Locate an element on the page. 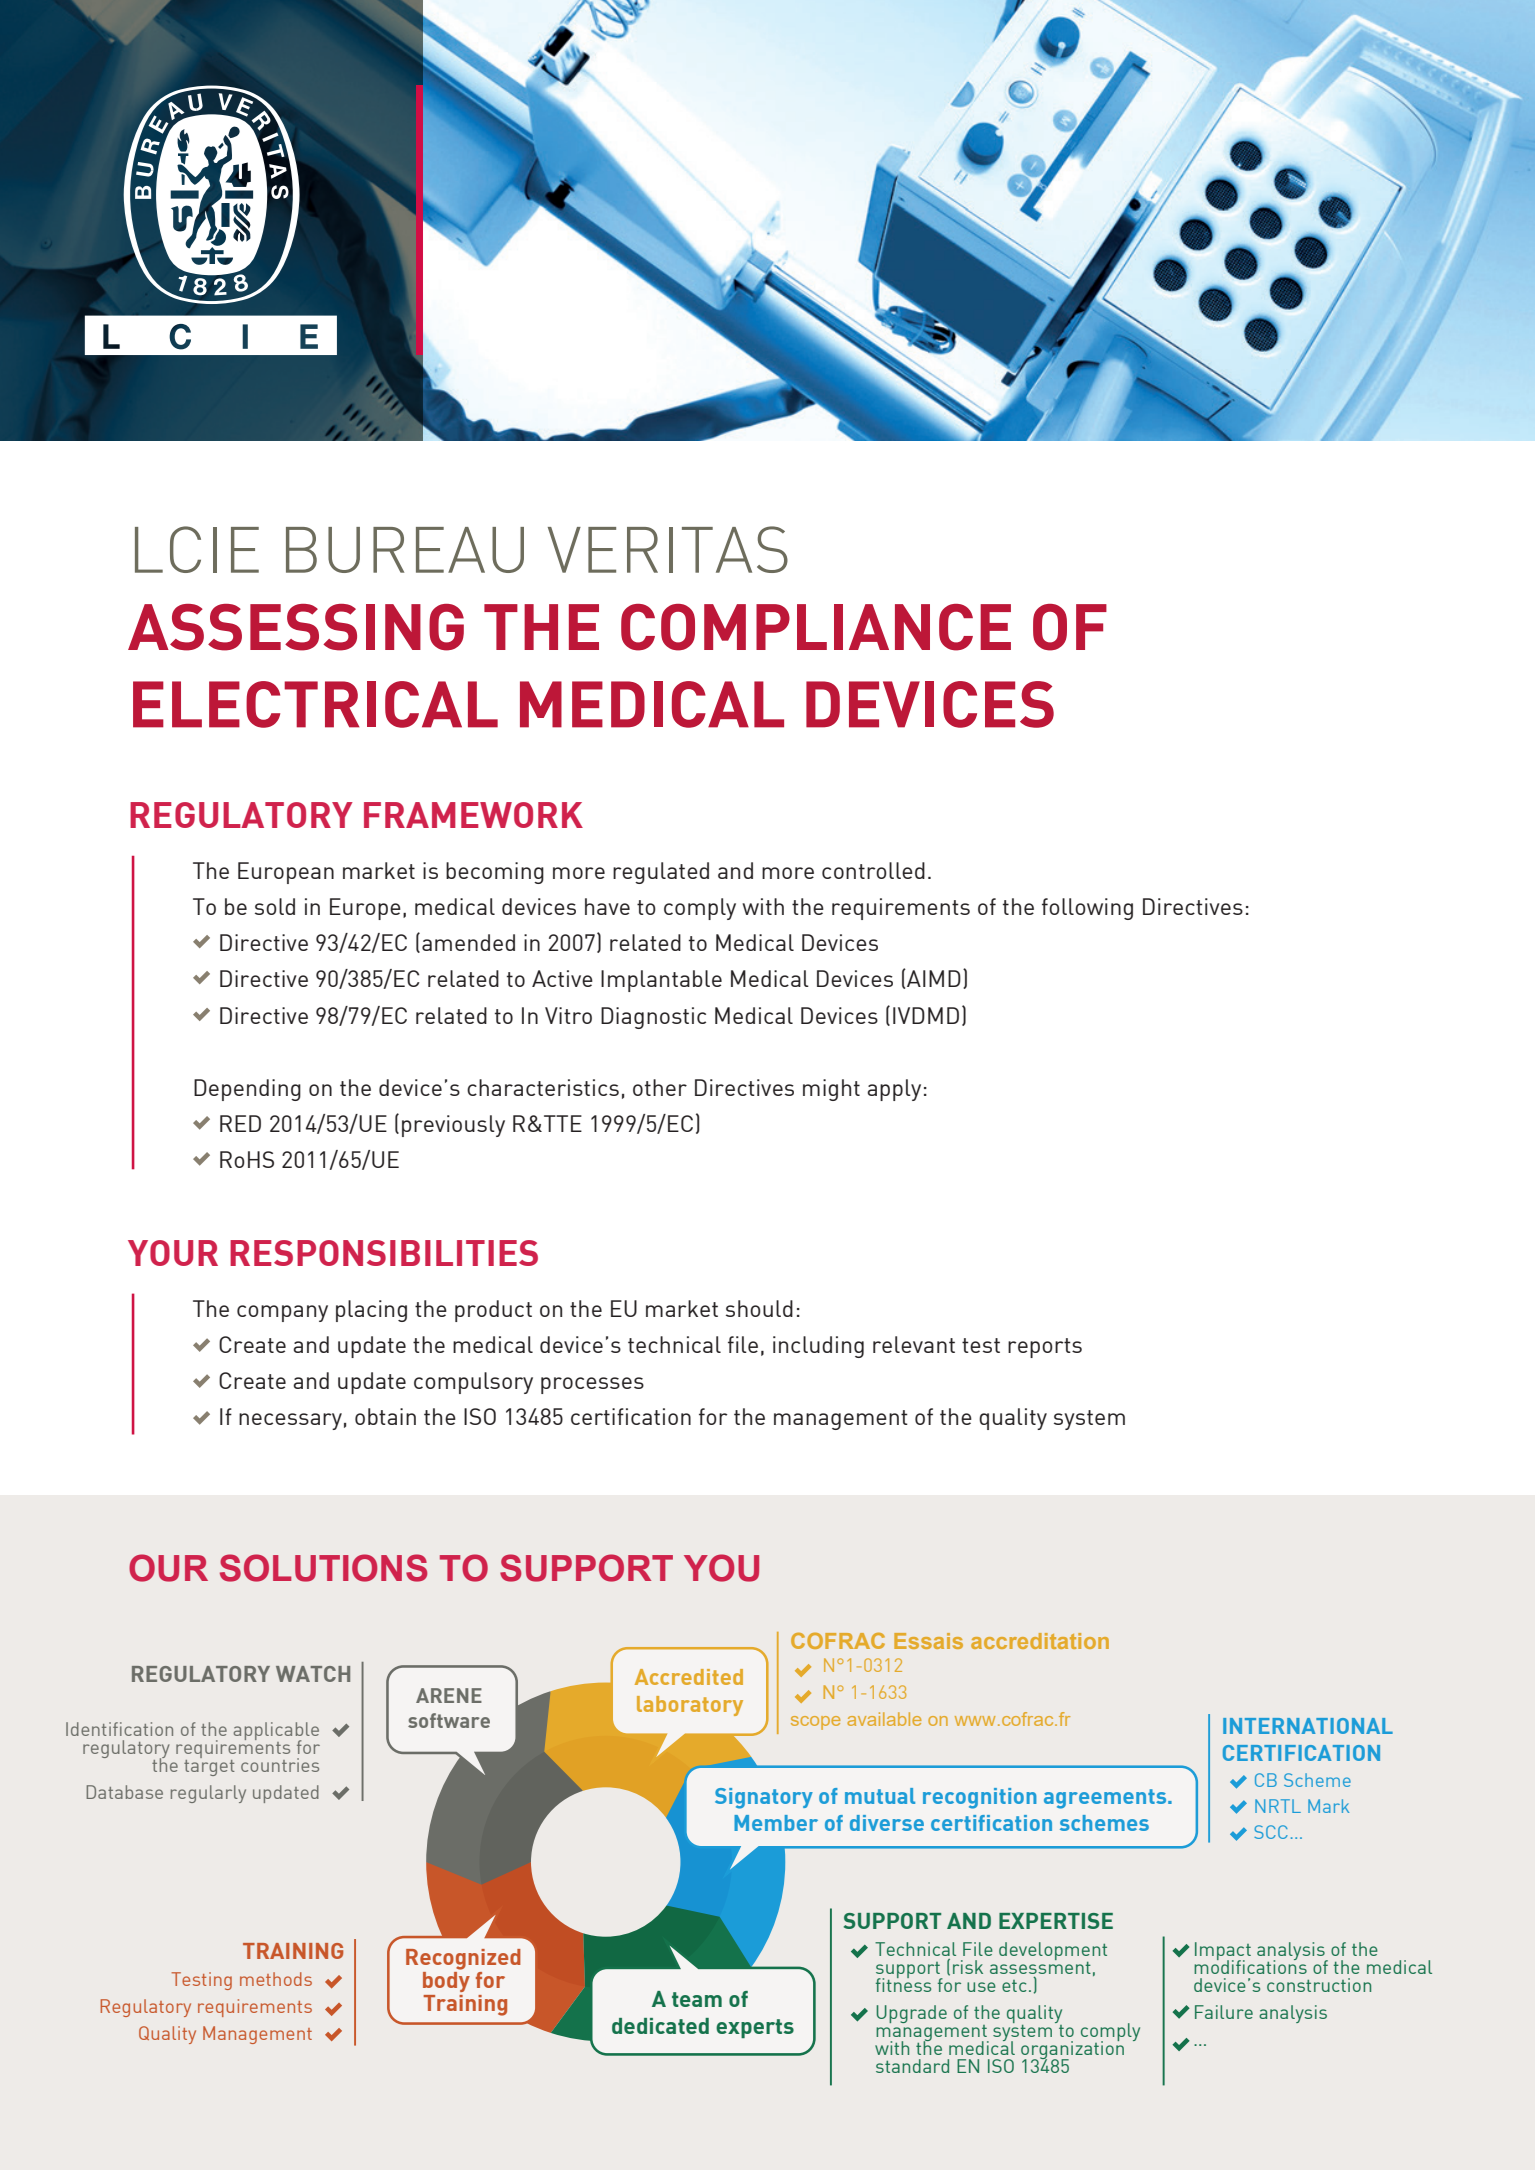  following is located at coordinates (1087, 909).
